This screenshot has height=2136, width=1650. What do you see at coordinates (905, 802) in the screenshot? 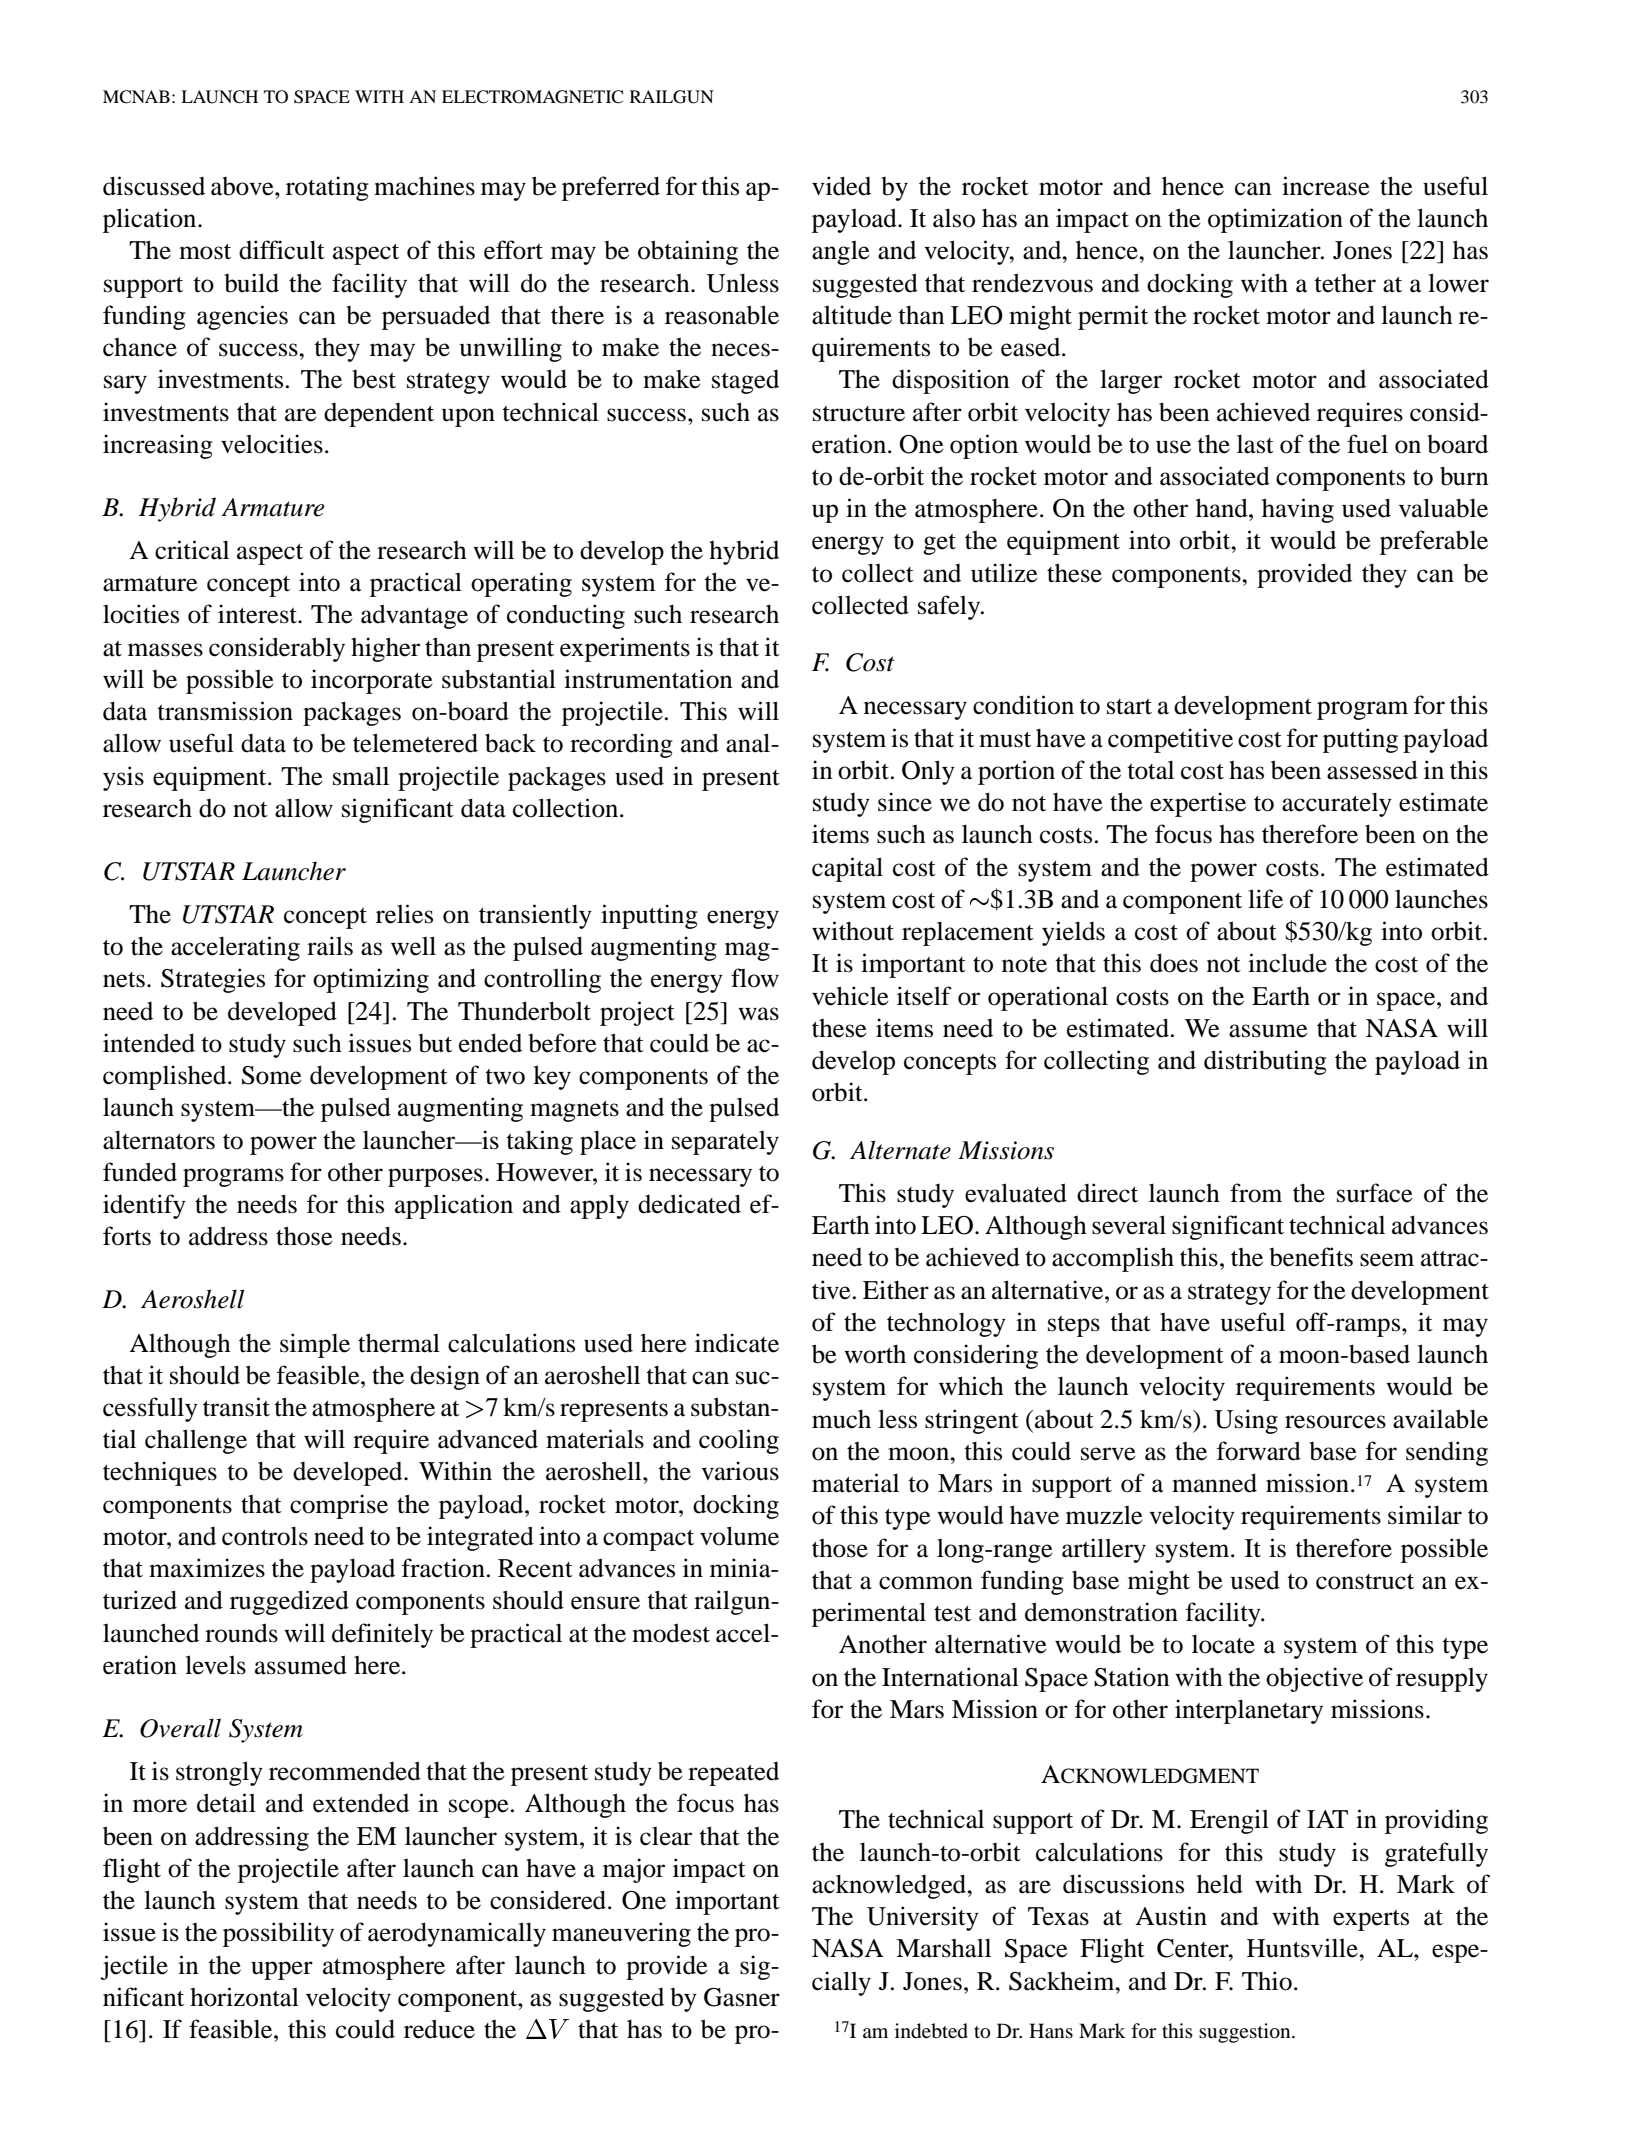
I see `since` at bounding box center [905, 802].
